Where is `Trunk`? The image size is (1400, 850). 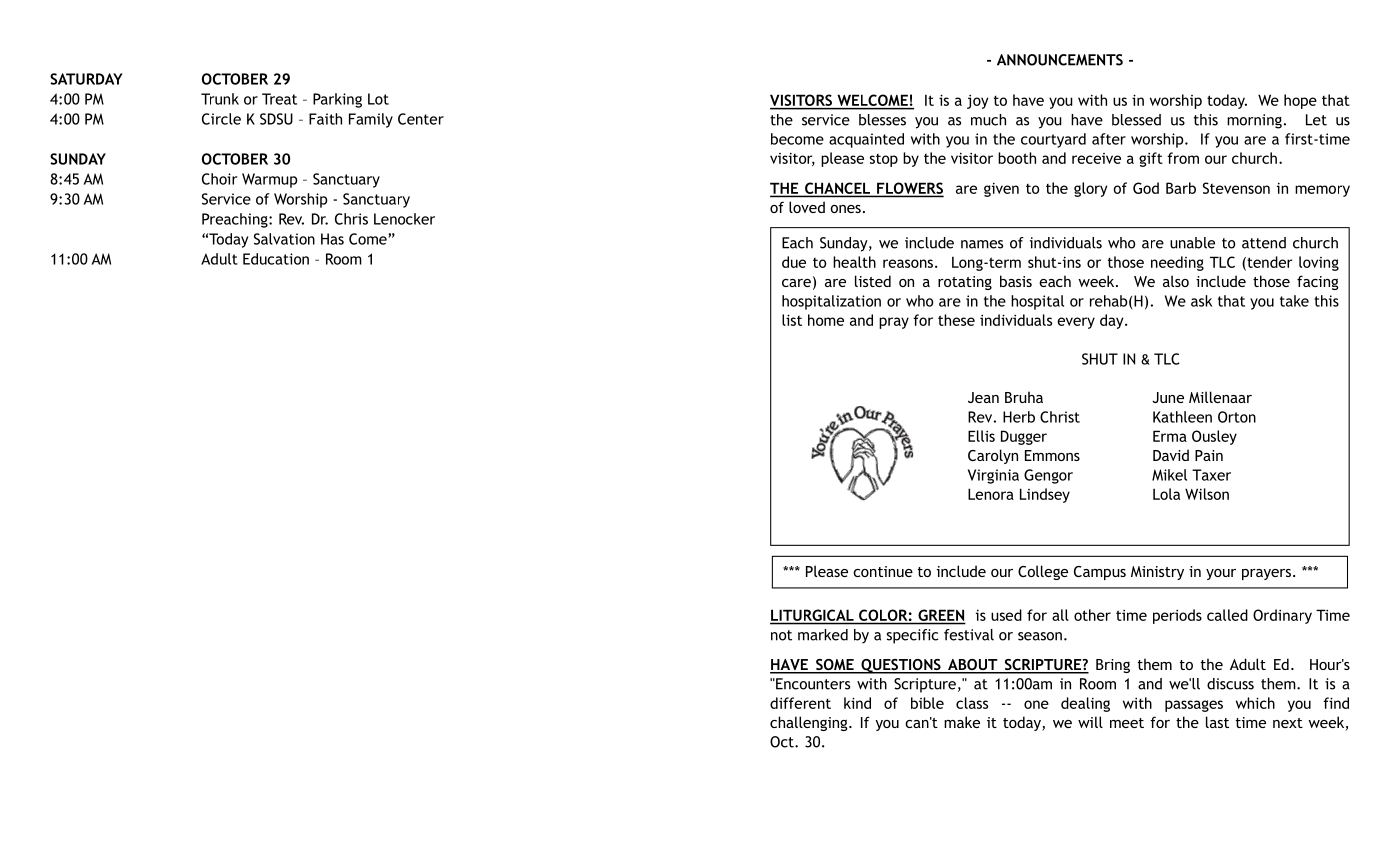
Trunk is located at coordinates (220, 99).
